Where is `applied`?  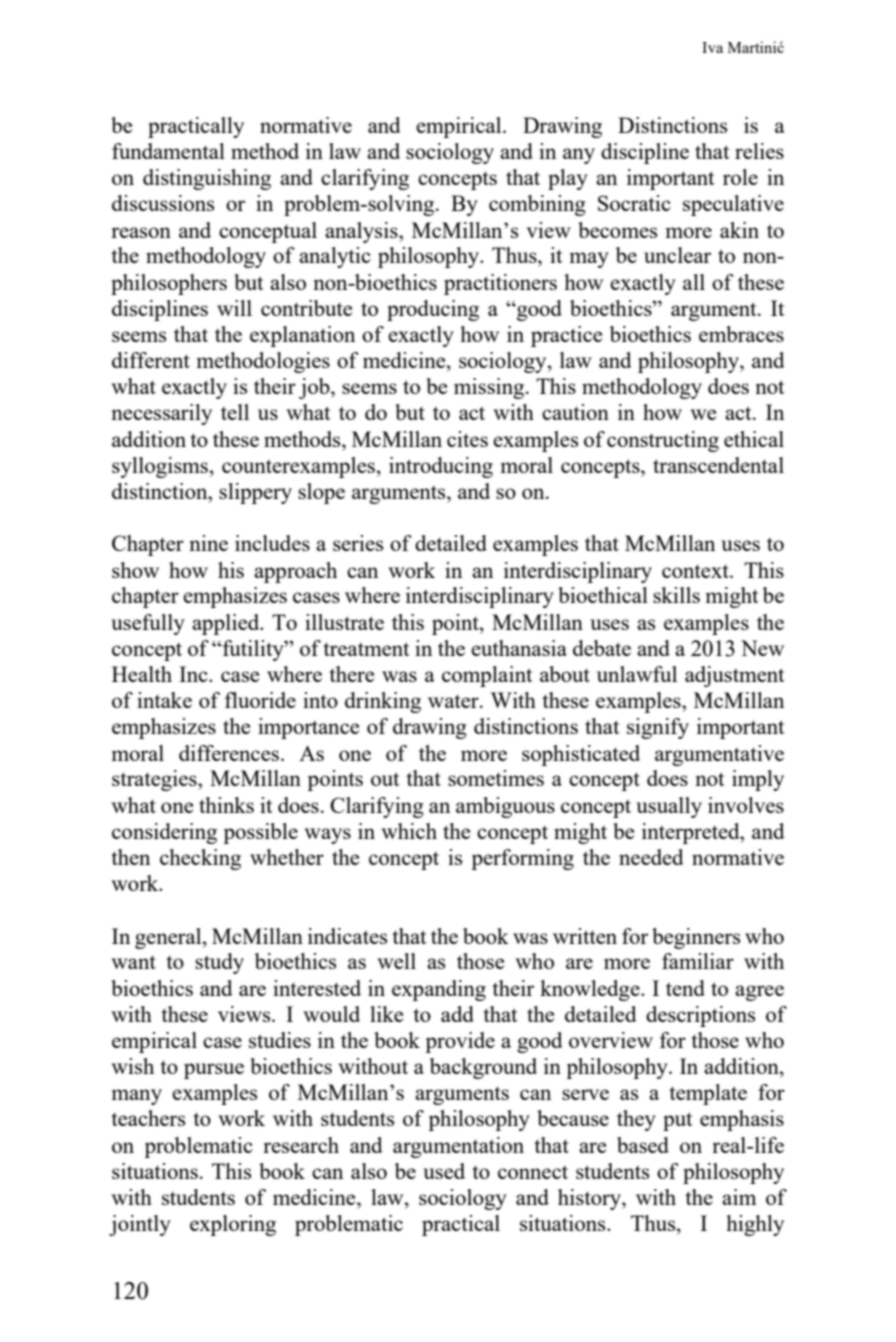 applied is located at coordinates (227, 624).
